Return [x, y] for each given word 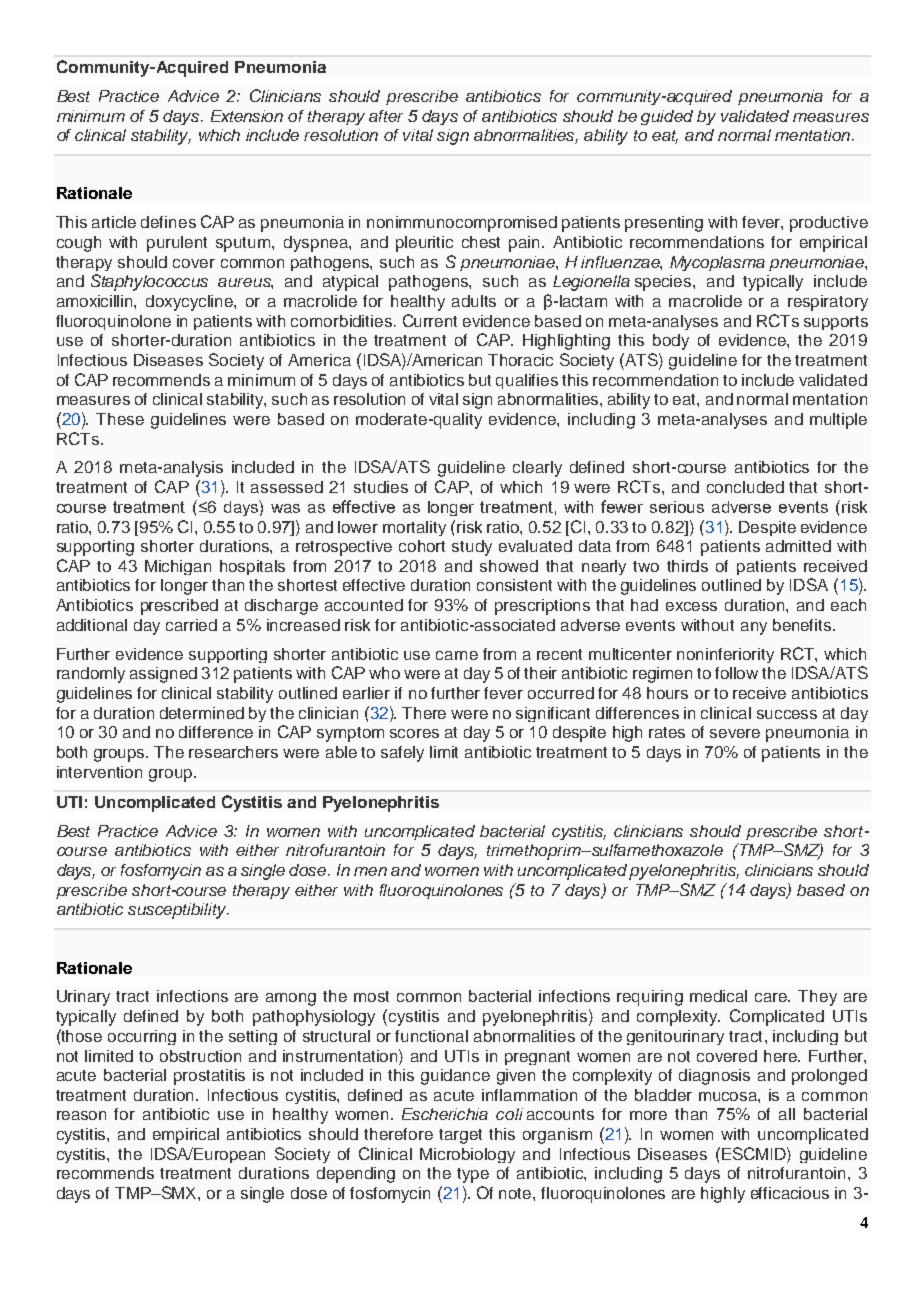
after [386, 116]
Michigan [178, 567]
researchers [233, 752]
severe [735, 733]
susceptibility [178, 911]
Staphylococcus [149, 282]
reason [81, 1115]
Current [430, 320]
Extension [247, 116]
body [671, 342]
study [472, 548]
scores [414, 733]
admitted [798, 546]
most [371, 996]
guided [667, 117]
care [772, 997]
